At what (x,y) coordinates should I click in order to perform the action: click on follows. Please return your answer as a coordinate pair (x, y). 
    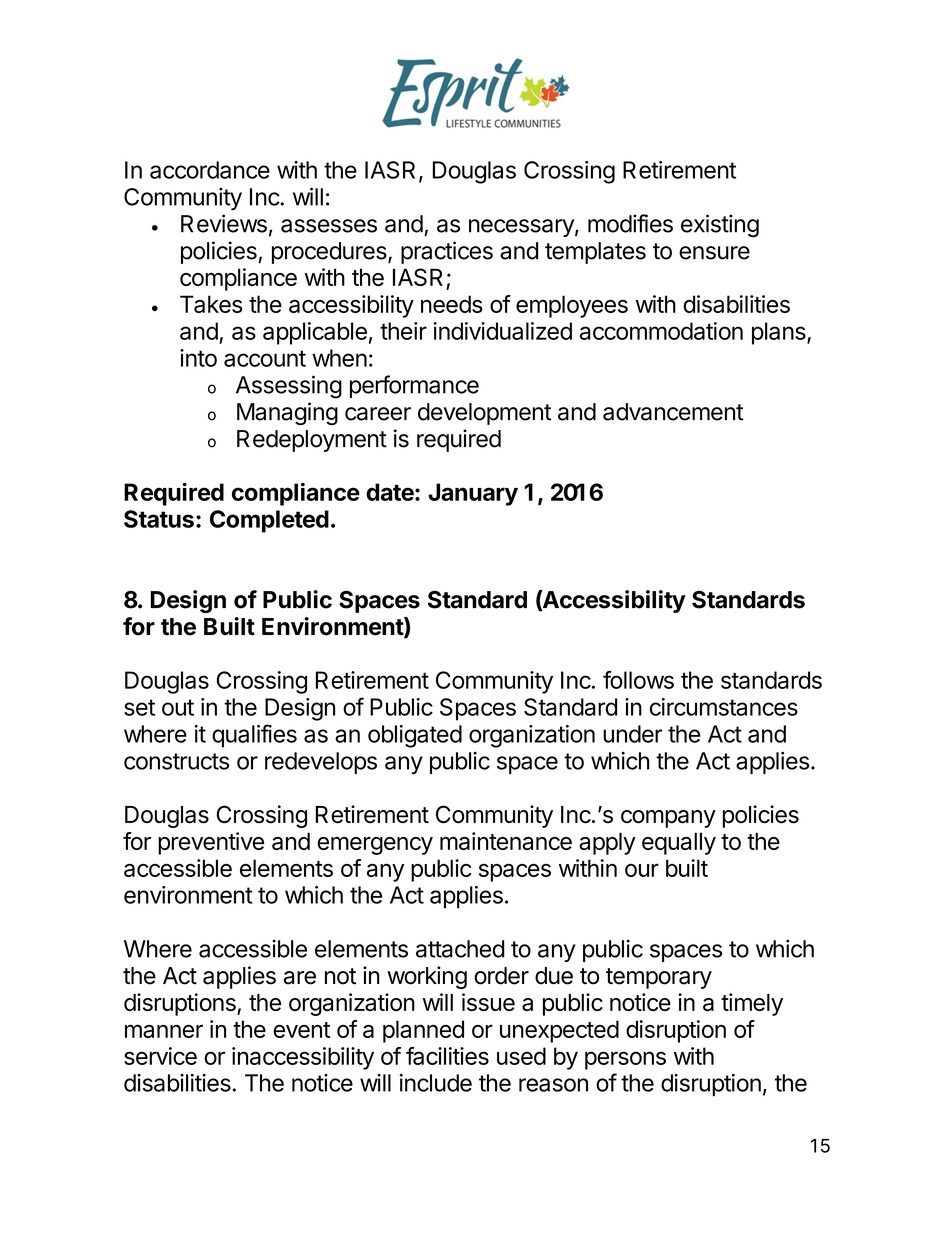
    Looking at the image, I should click on (638, 680).
